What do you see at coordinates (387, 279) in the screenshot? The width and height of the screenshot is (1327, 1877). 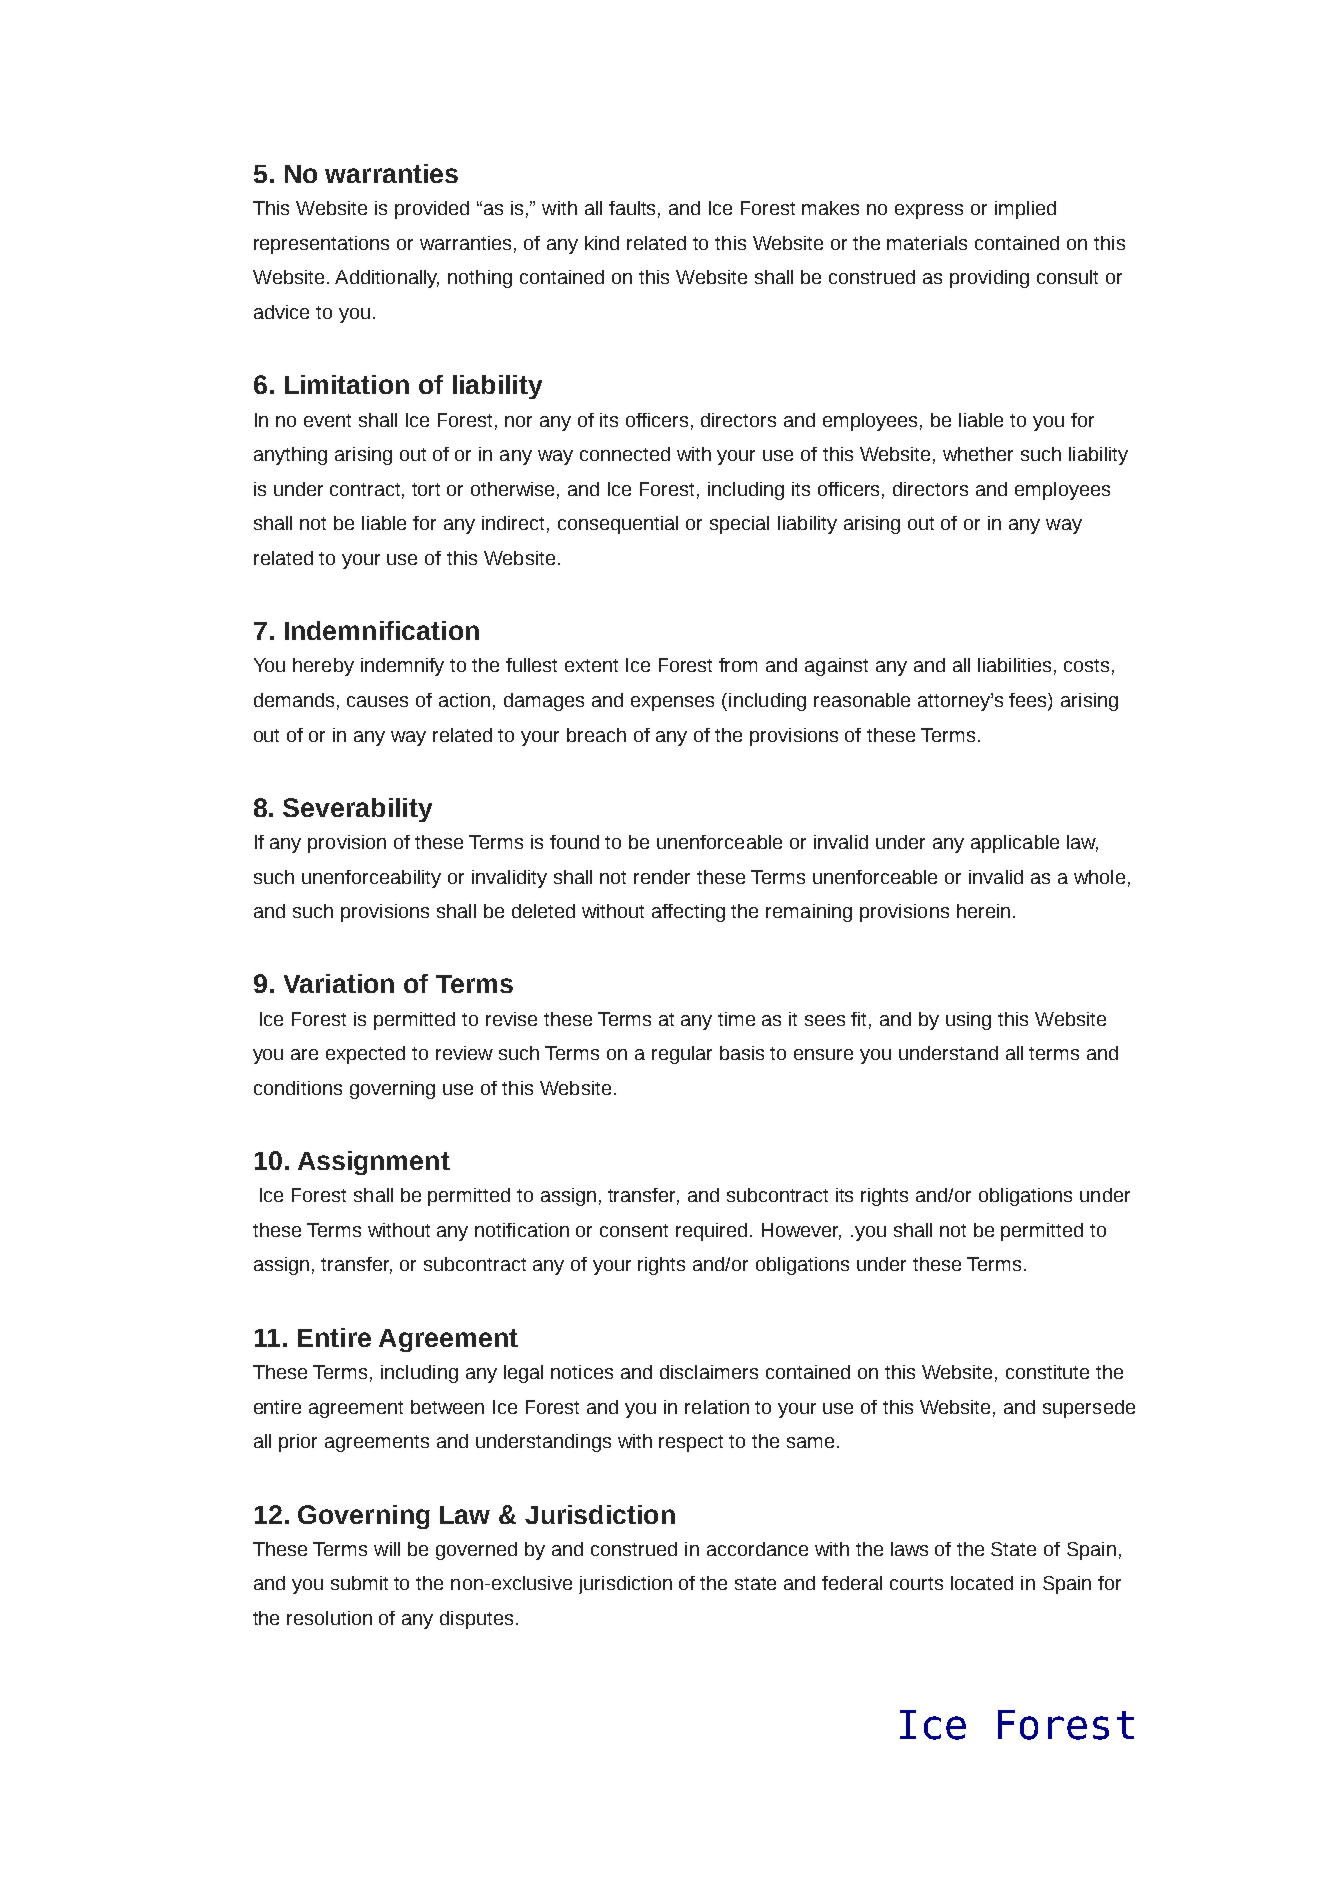 I see `Additionally` at bounding box center [387, 279].
